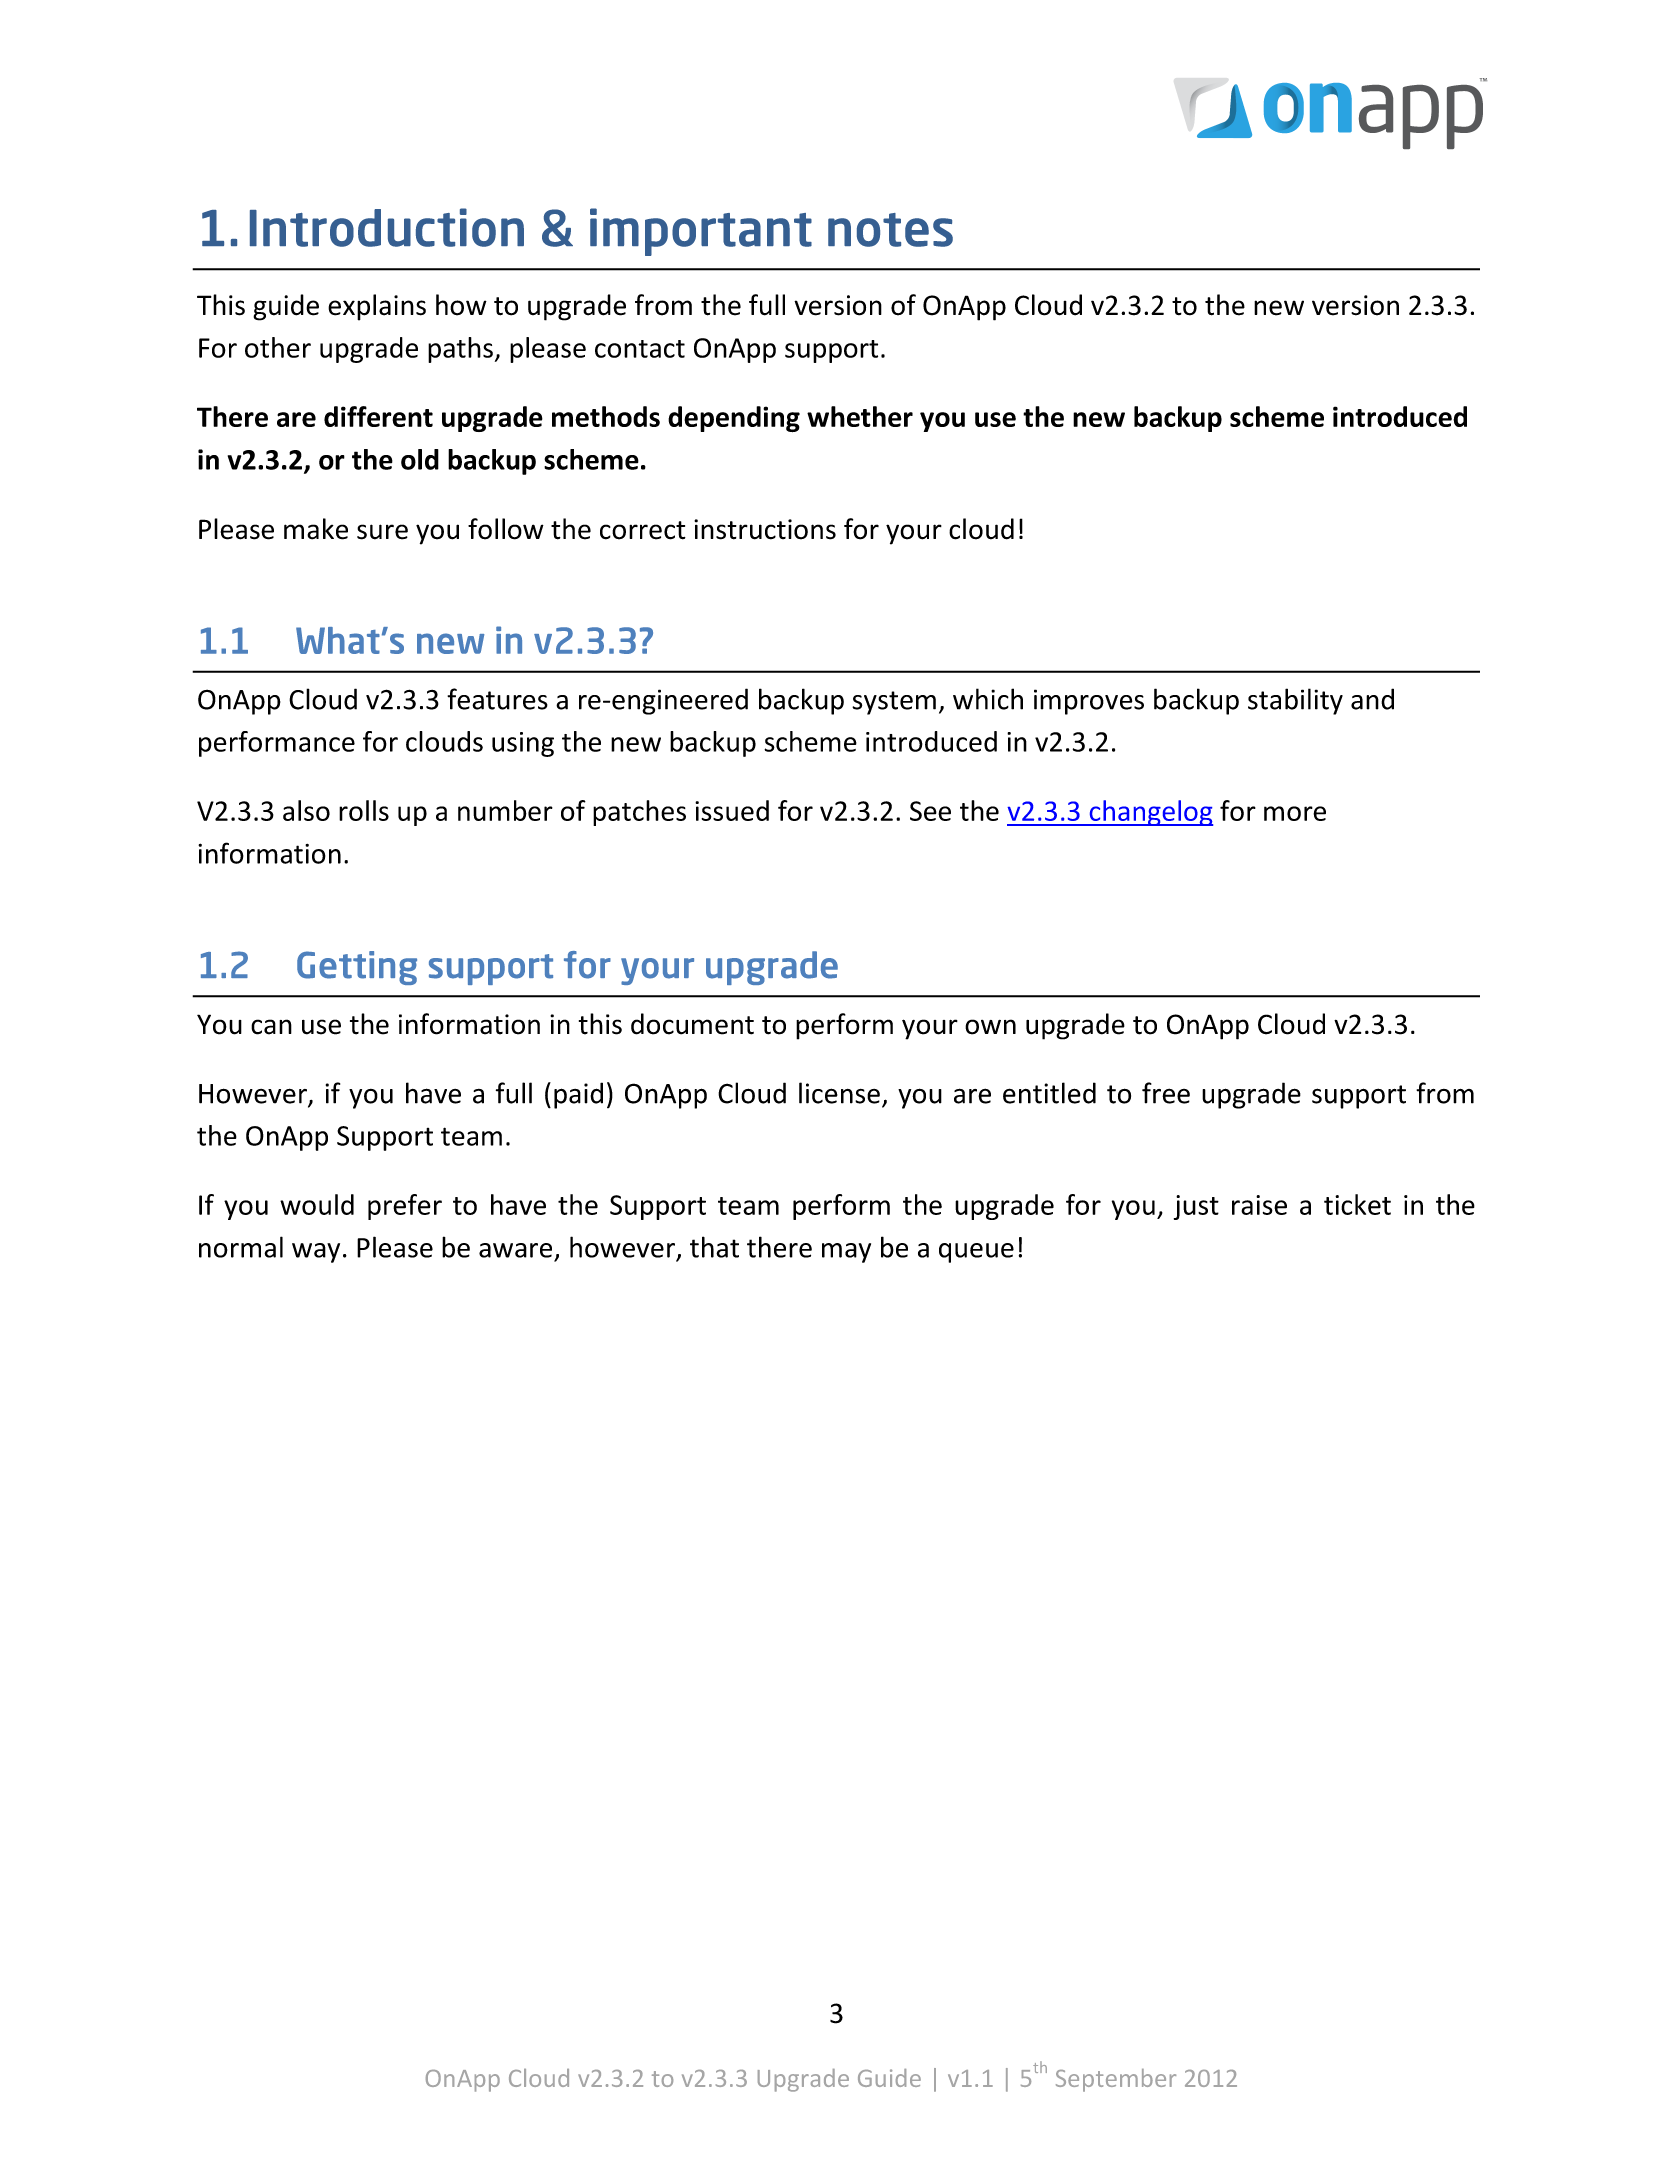 The image size is (1673, 2165). What do you see at coordinates (316, 1253) in the document?
I see `way` at bounding box center [316, 1253].
